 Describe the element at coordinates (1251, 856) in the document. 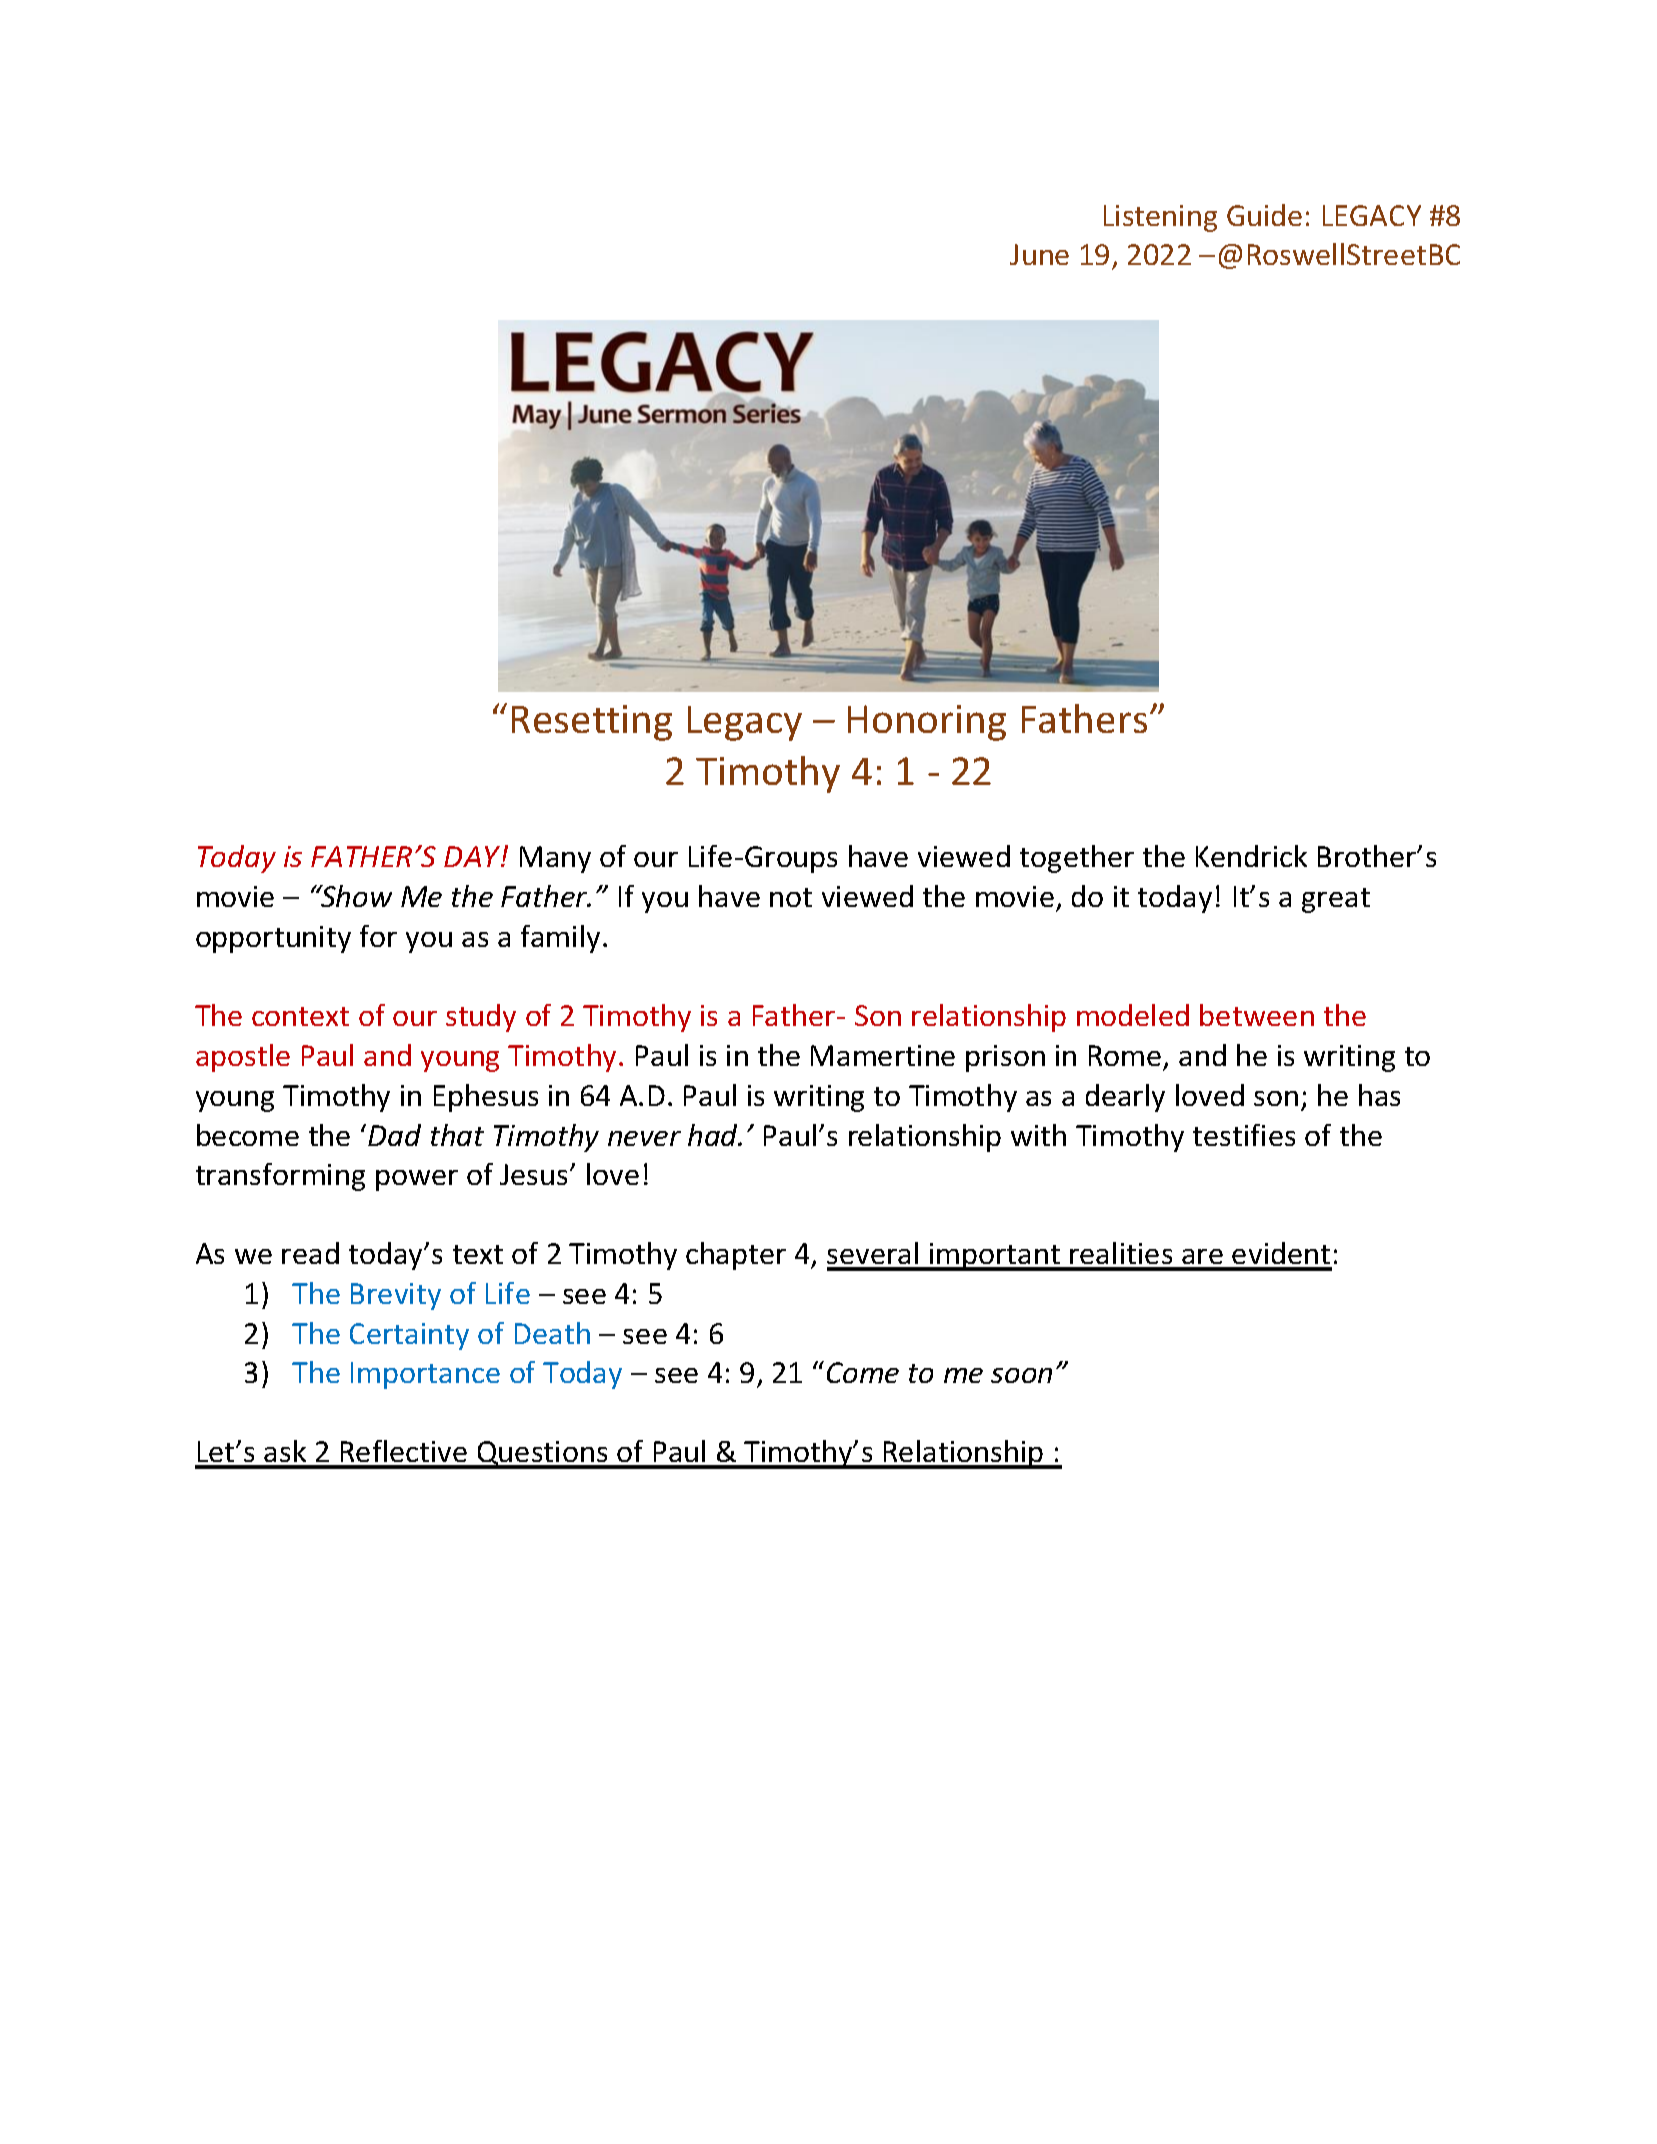

I see `Kendrick` at that location.
